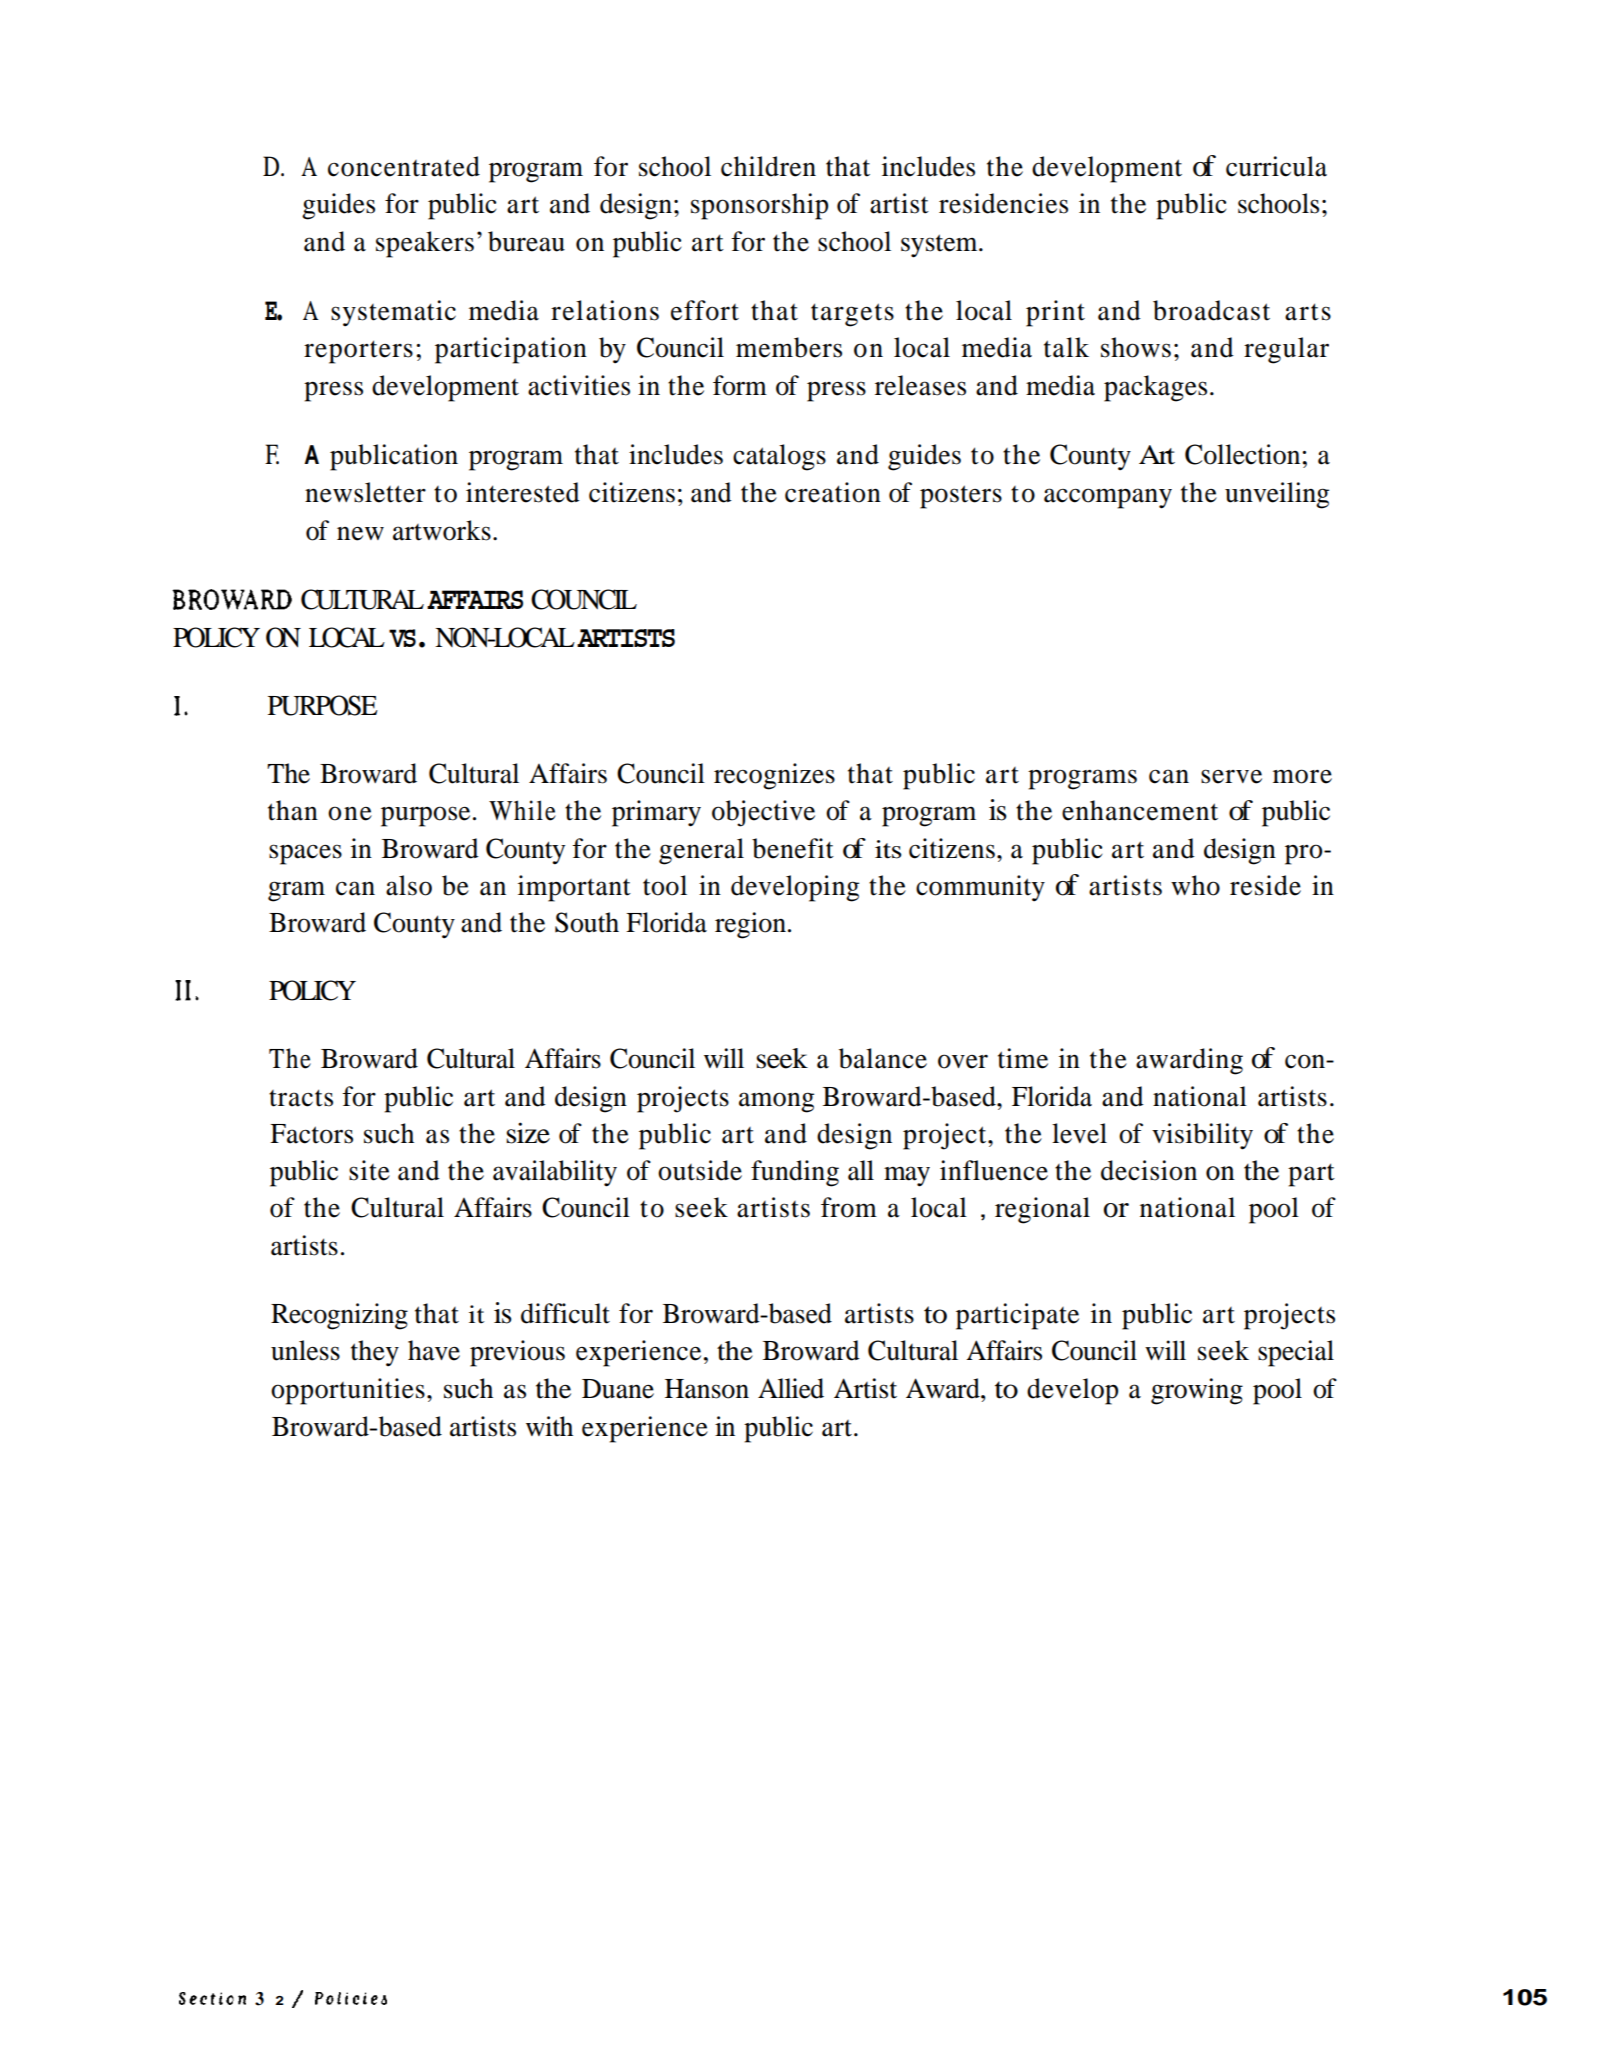 The height and width of the page is (2047, 1608). Describe the element at coordinates (212, 1998) in the page. I see `Section` at that location.
